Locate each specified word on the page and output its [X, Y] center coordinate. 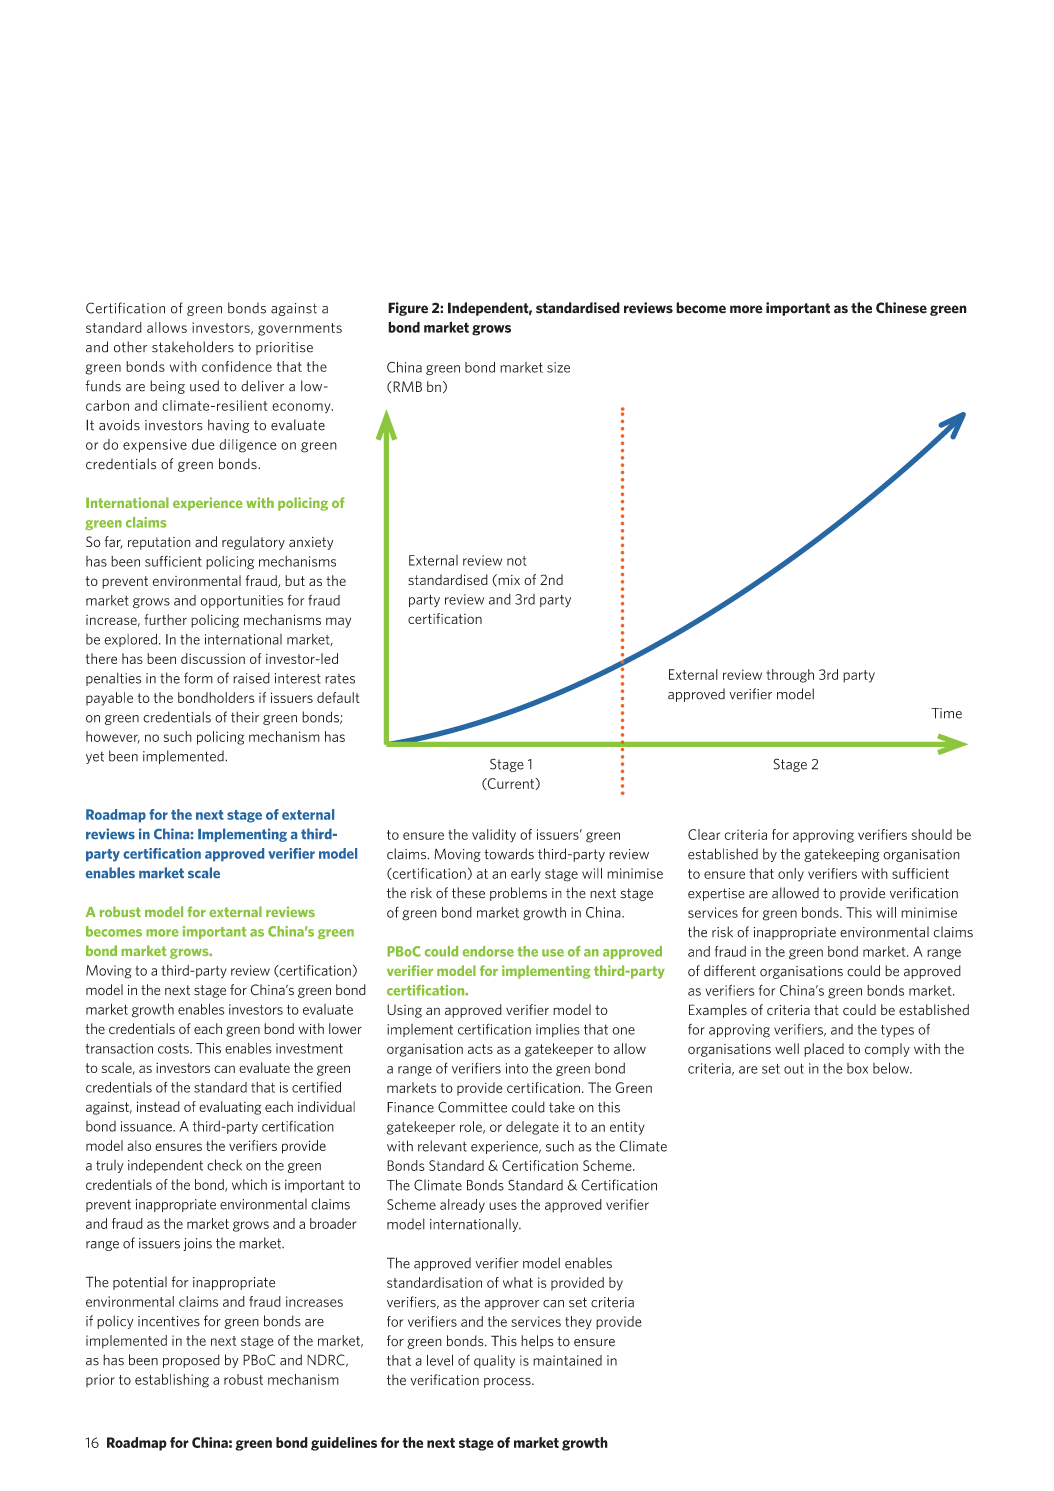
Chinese [901, 308]
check [224, 1165]
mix [508, 580]
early [526, 875]
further [165, 619]
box [857, 1068]
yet [95, 757]
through [790, 676]
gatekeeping [842, 855]
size [558, 367]
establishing [172, 1381]
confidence [237, 366]
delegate [532, 1128]
